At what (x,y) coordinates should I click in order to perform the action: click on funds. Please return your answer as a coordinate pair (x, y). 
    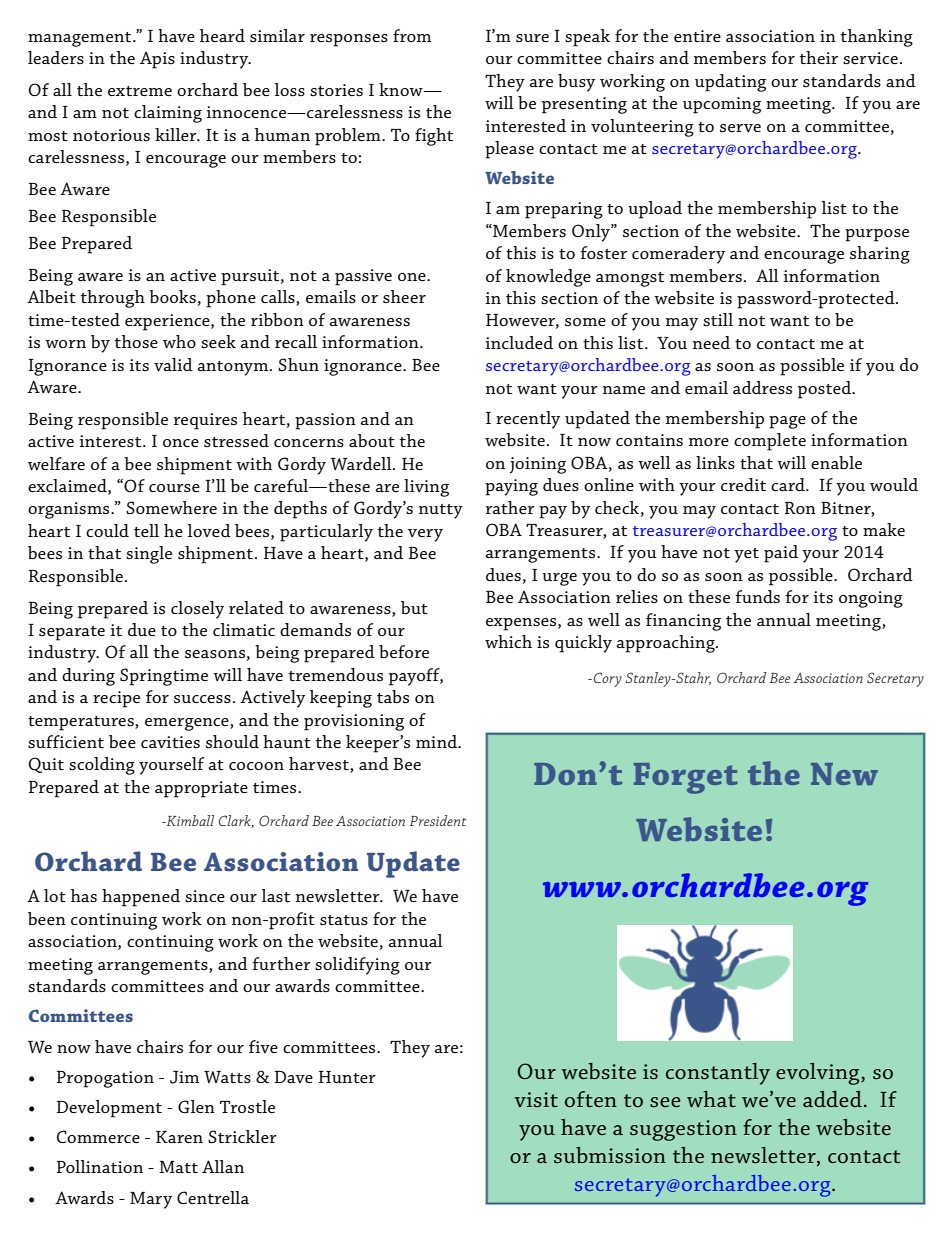
    Looking at the image, I should click on (757, 596).
